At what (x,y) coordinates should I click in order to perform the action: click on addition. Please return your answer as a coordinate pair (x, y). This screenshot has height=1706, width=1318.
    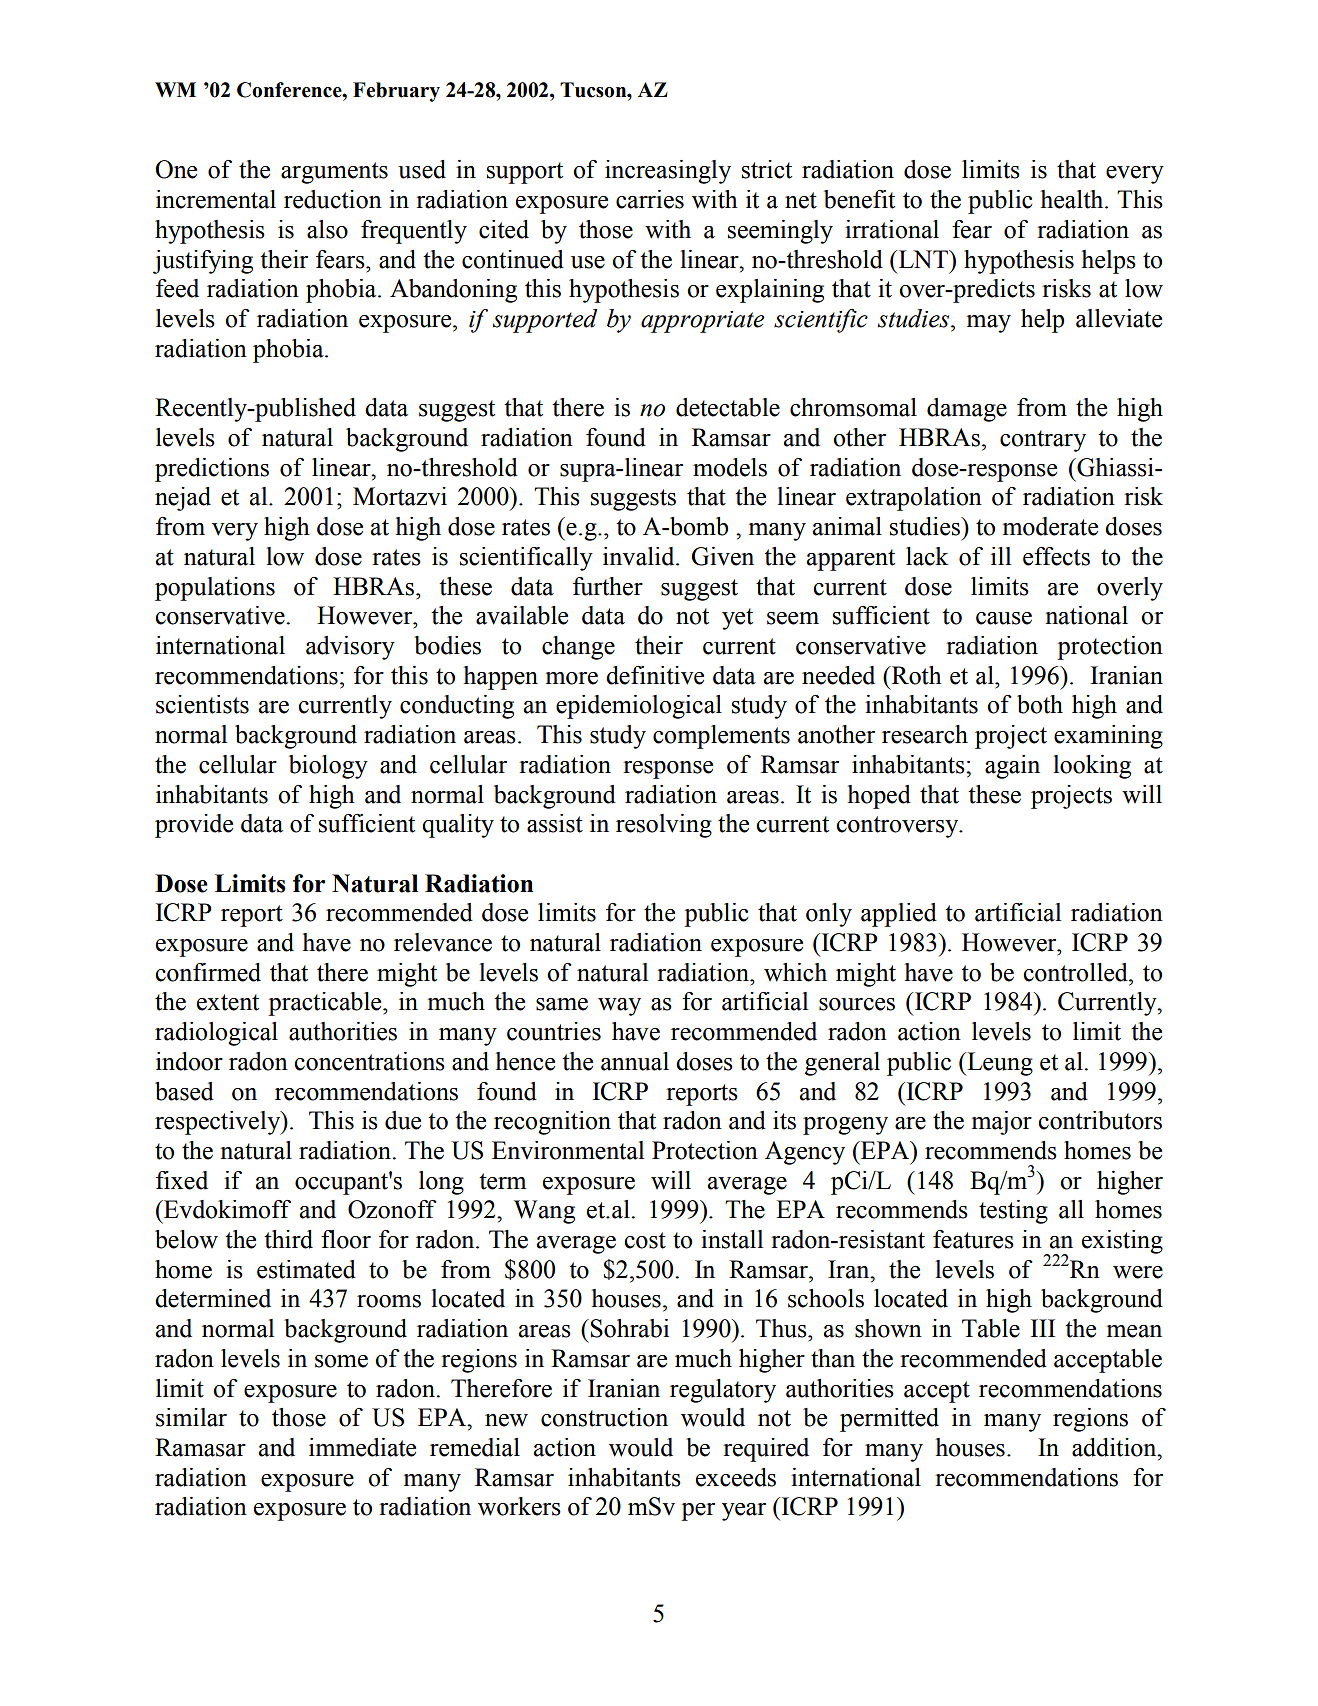
    Looking at the image, I should click on (1115, 1447).
